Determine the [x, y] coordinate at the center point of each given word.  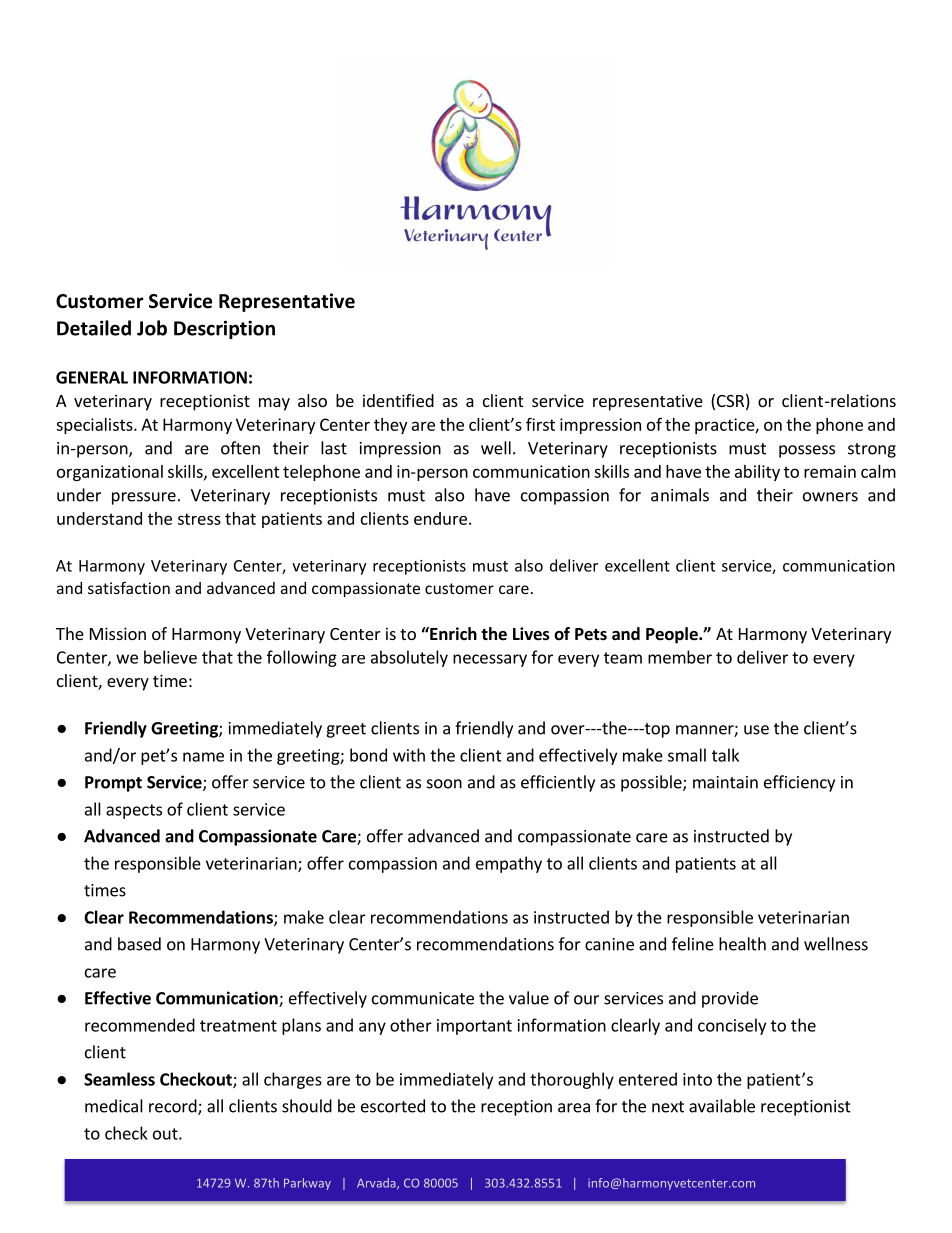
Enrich [452, 633]
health [742, 944]
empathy [509, 864]
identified [398, 400]
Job [152, 328]
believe [170, 657]
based [139, 944]
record [174, 1107]
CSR [730, 401]
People [673, 635]
